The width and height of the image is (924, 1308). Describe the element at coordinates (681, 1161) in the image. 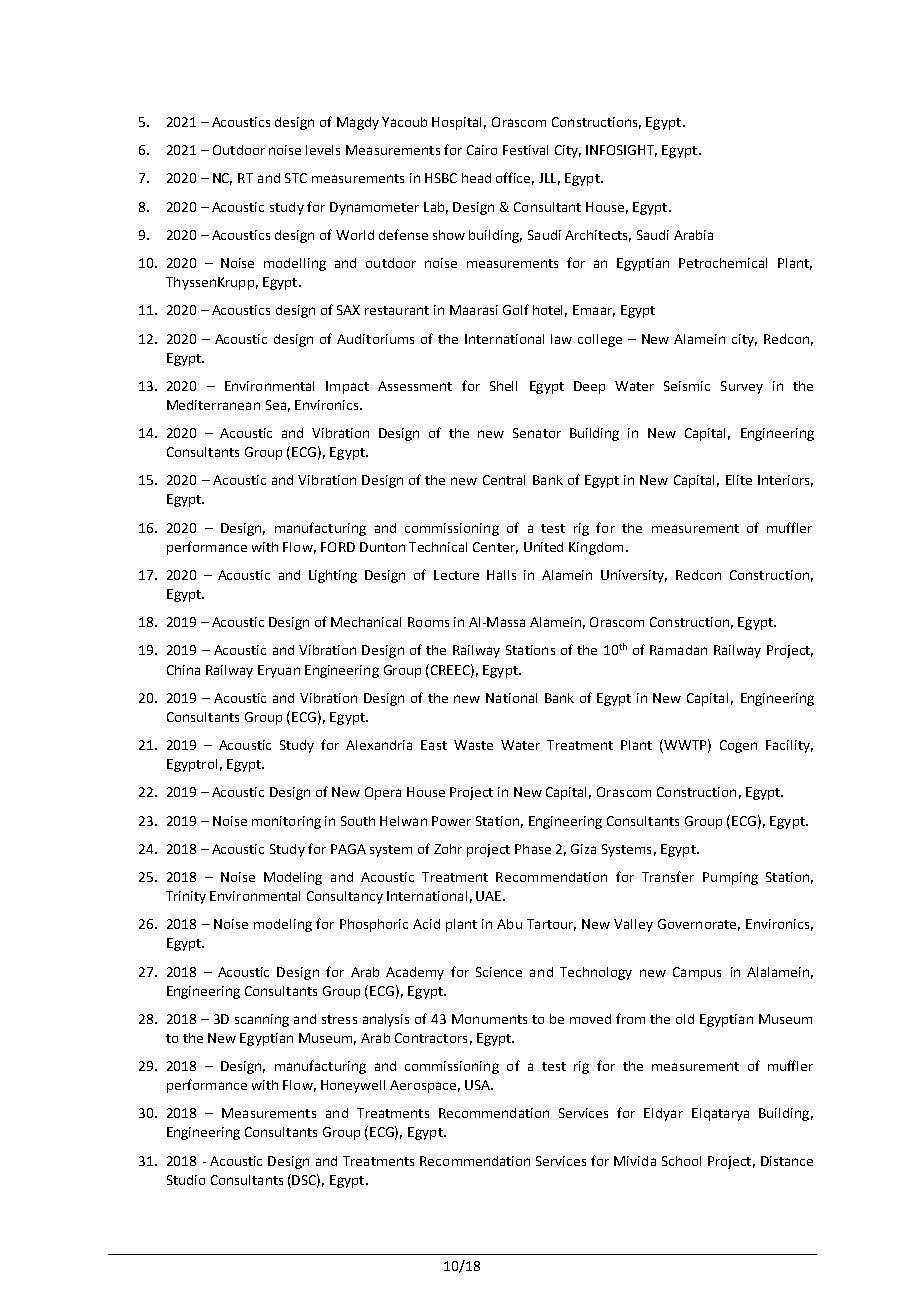

I see `School` at that location.
